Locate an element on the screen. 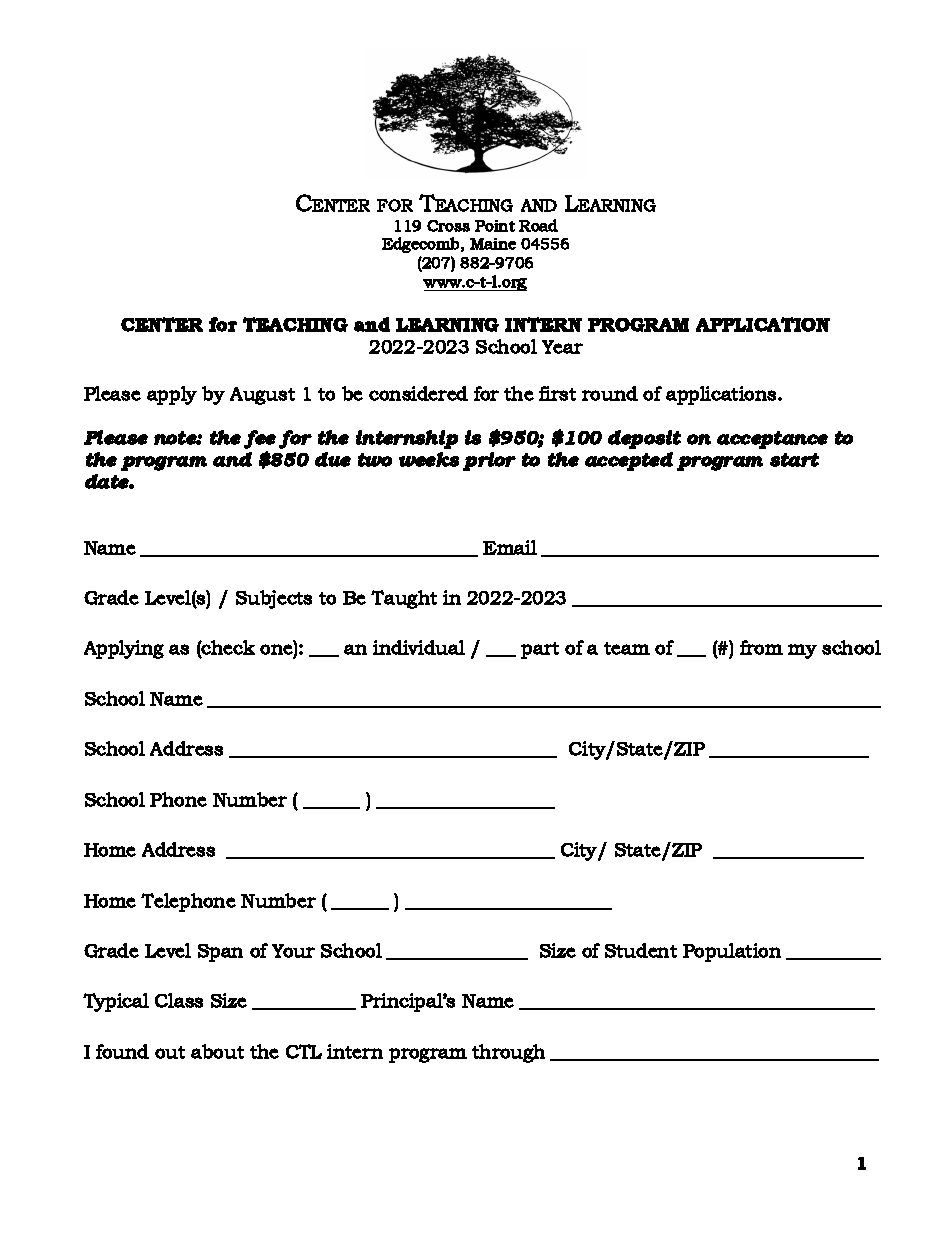 The width and height of the screenshot is (952, 1233). fee is located at coordinates (260, 439).
